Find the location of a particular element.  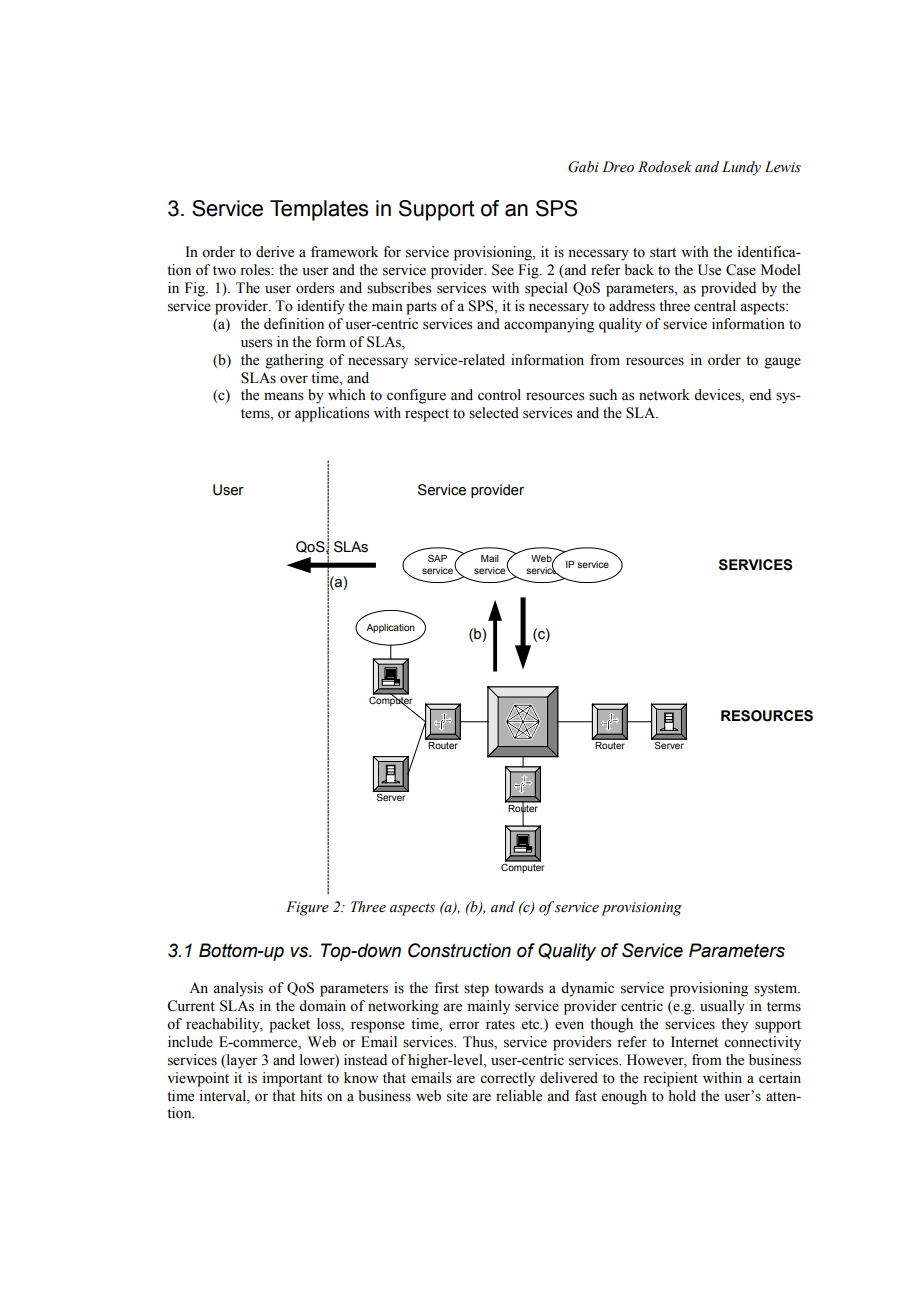

system is located at coordinates (777, 990).
